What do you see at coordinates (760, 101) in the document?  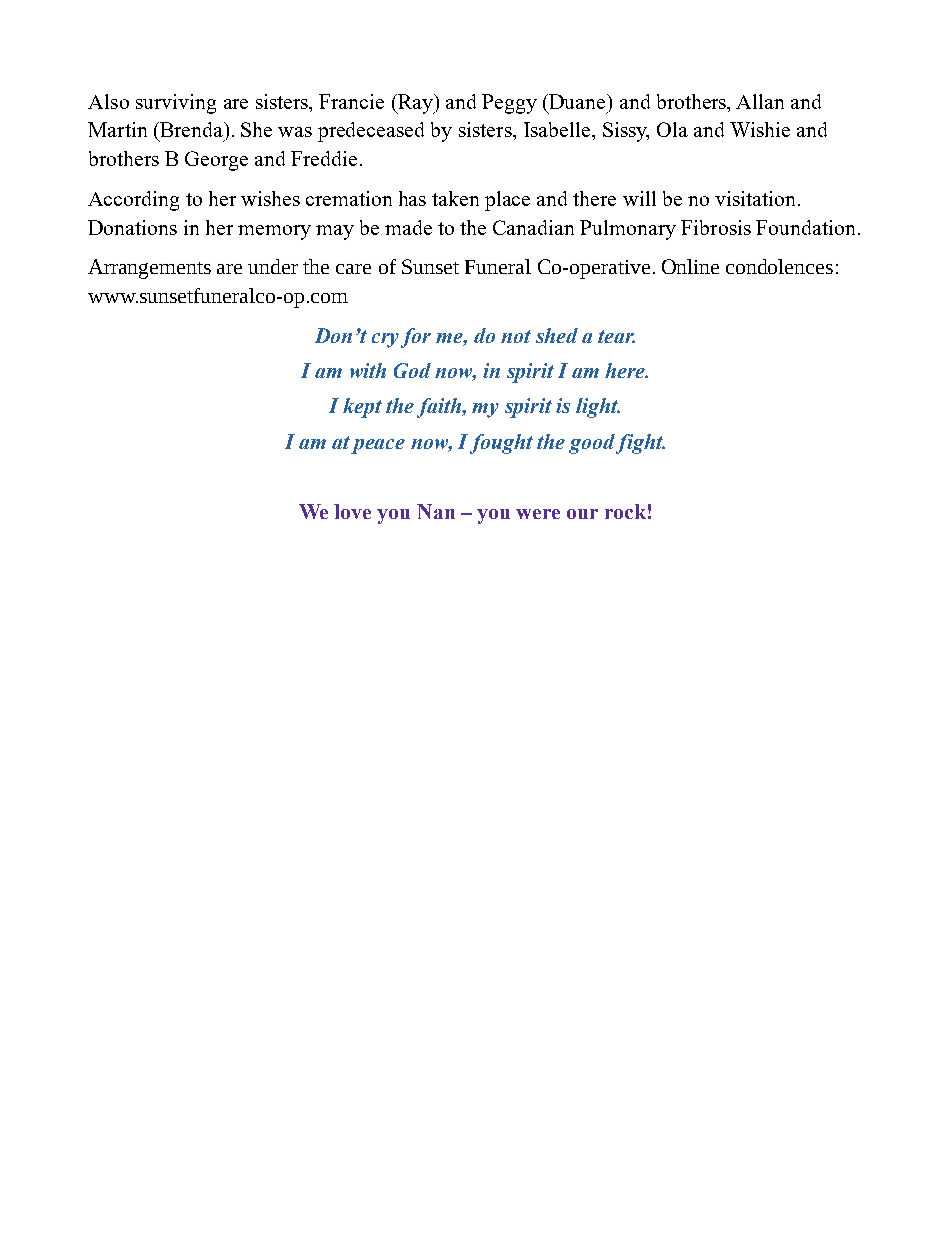 I see `Allan` at bounding box center [760, 101].
